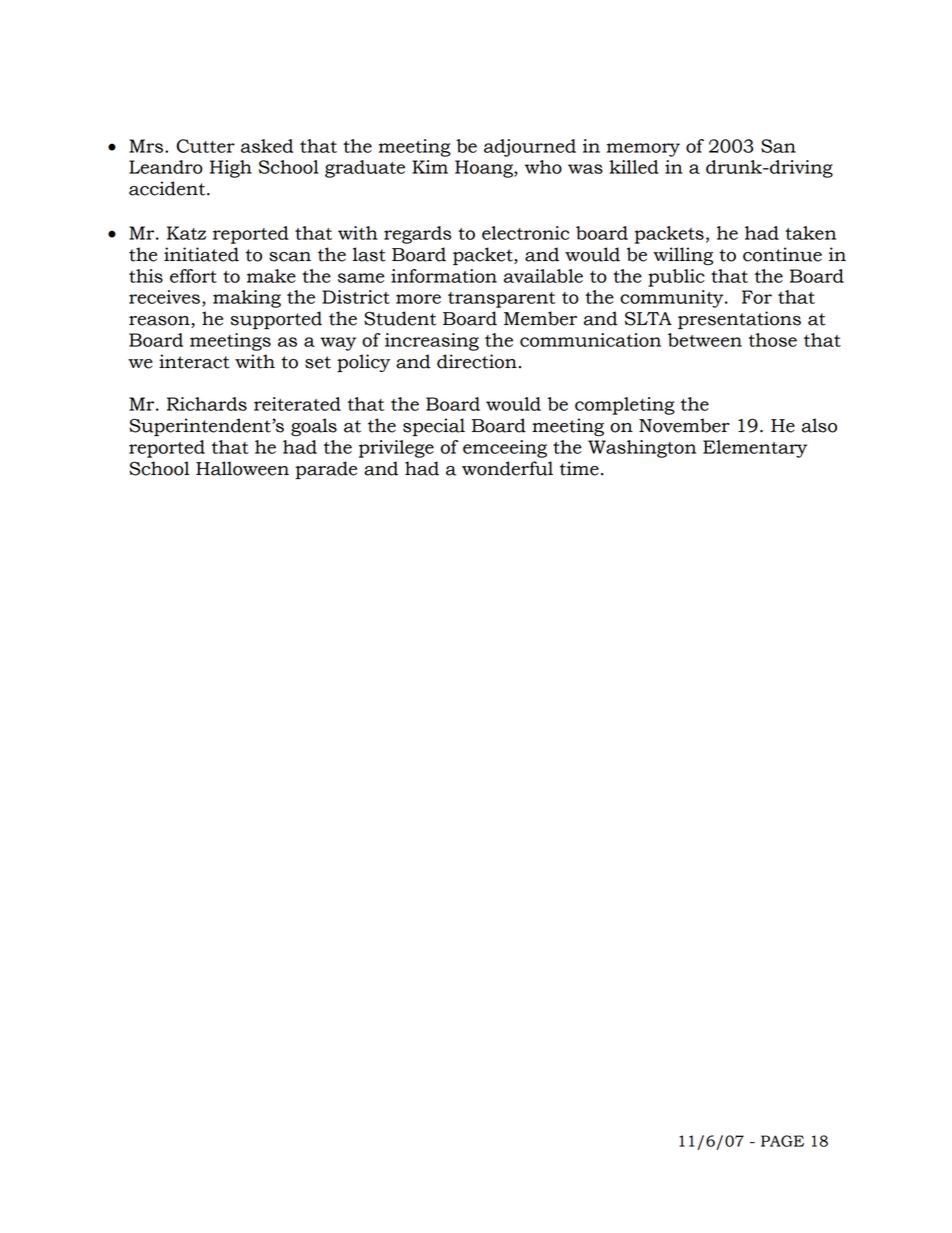 This image has height=1233, width=952. I want to click on Kim, so click(430, 167).
